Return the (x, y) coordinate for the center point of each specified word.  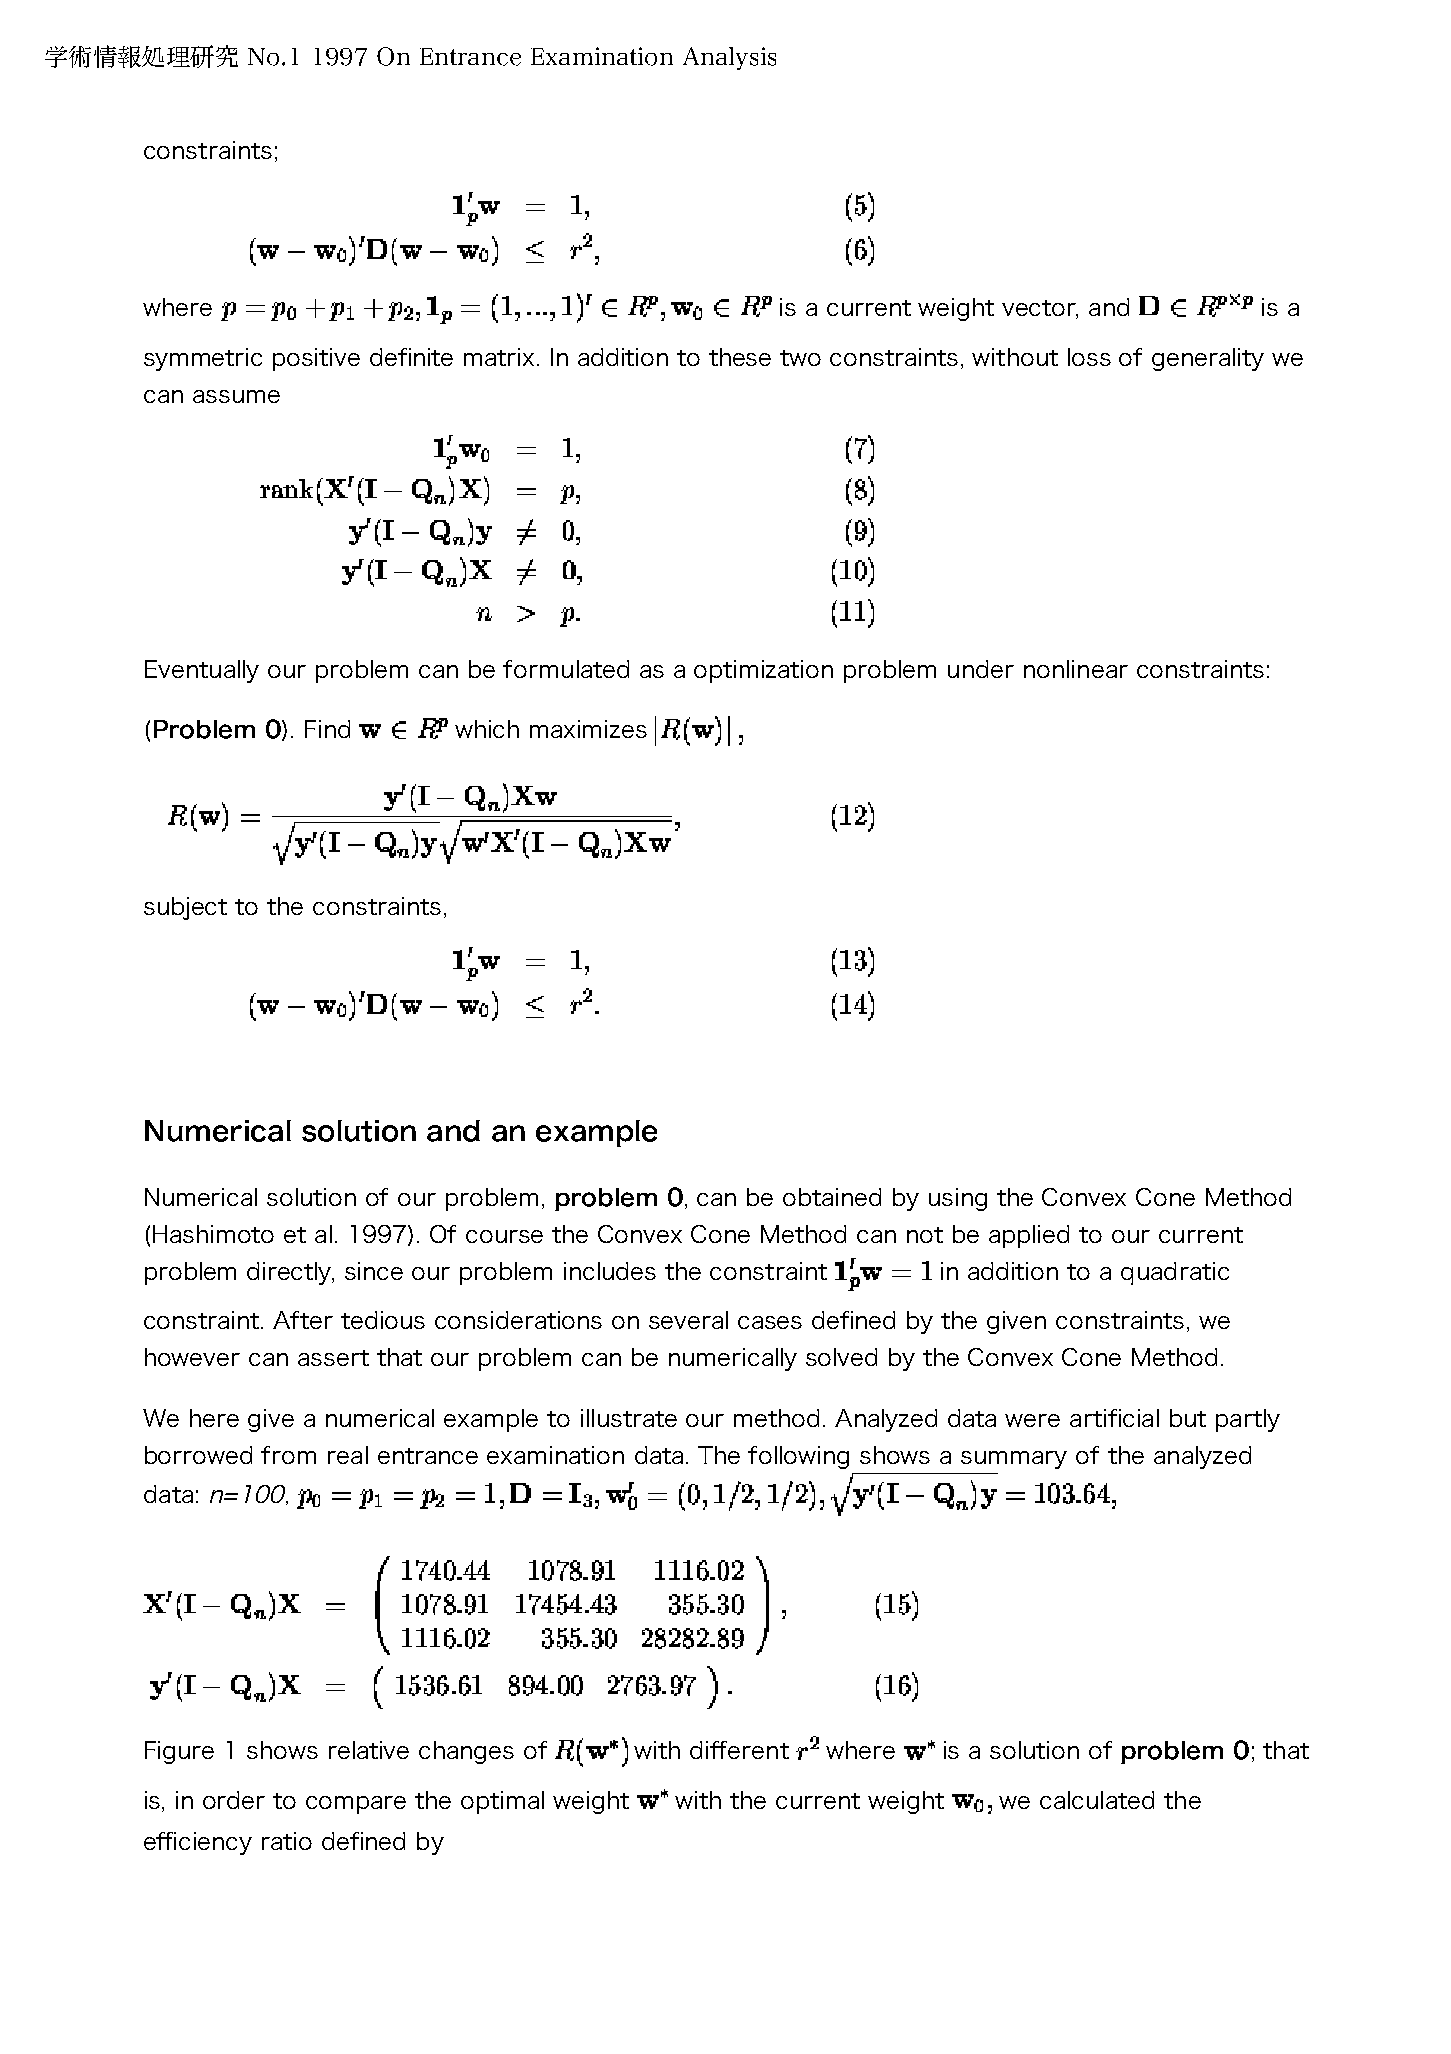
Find (327, 729)
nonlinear (1076, 669)
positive (316, 359)
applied (1029, 1236)
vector (1040, 309)
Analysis (729, 58)
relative (369, 1750)
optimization (763, 671)
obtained (832, 1197)
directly (290, 1273)
